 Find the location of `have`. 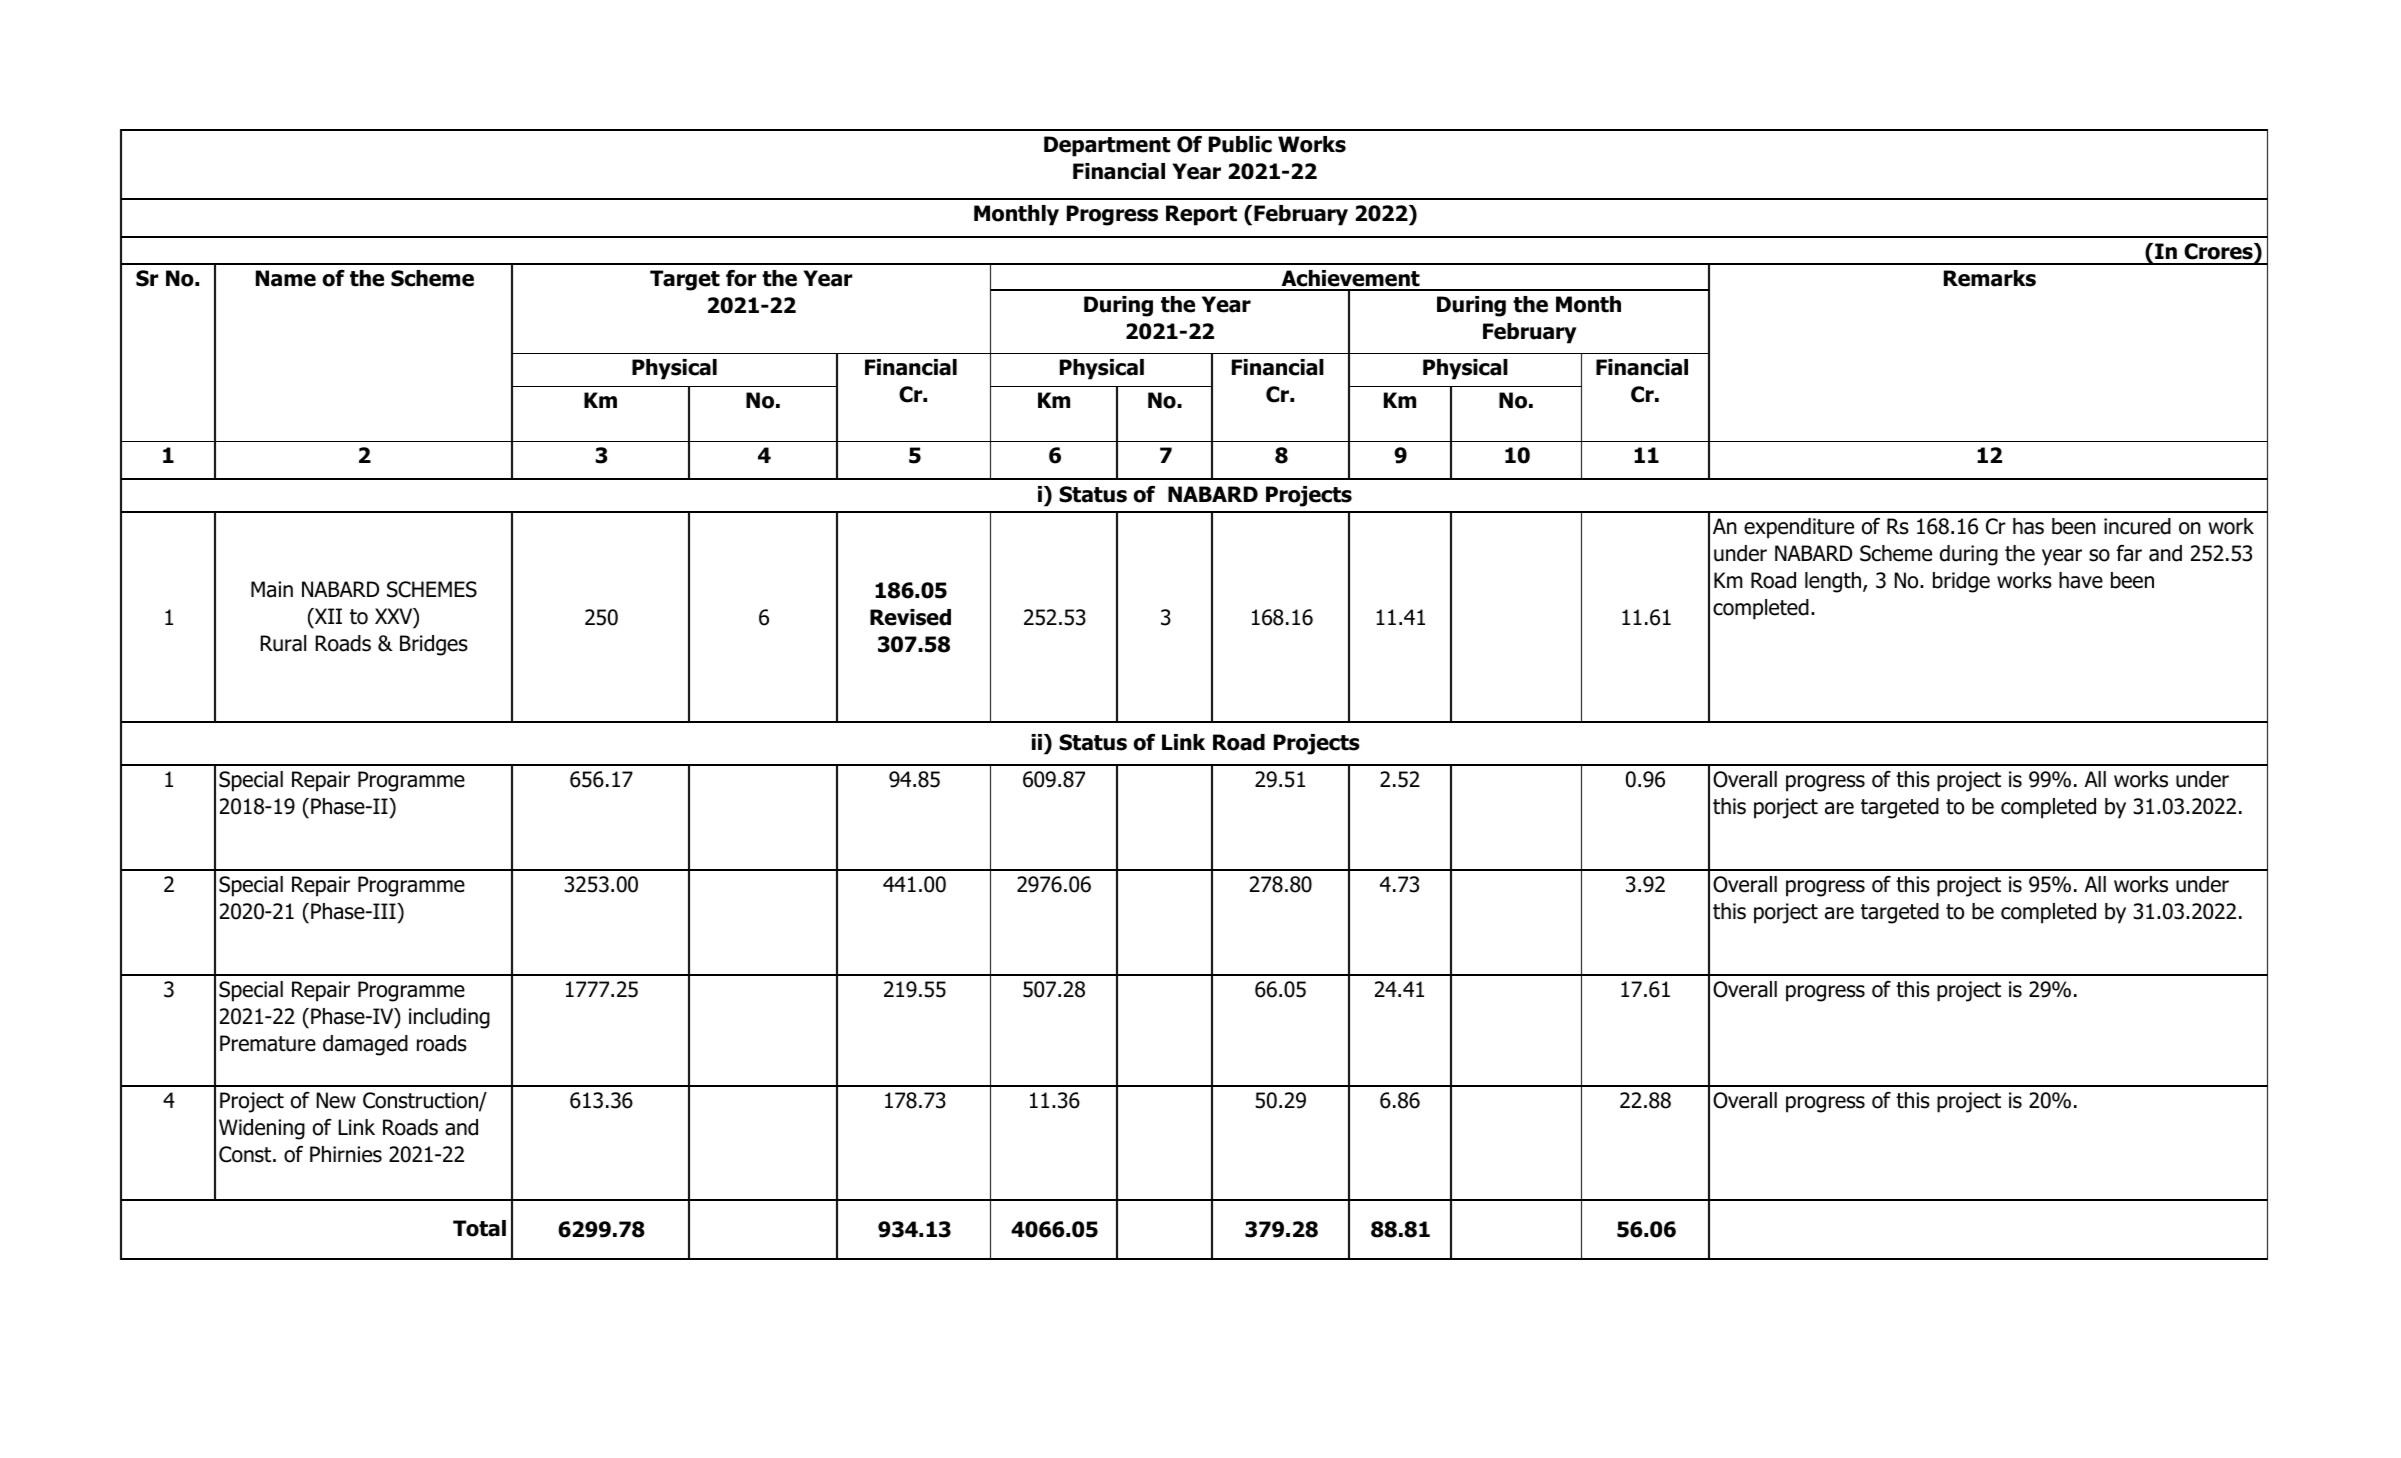

have is located at coordinates (2081, 580).
